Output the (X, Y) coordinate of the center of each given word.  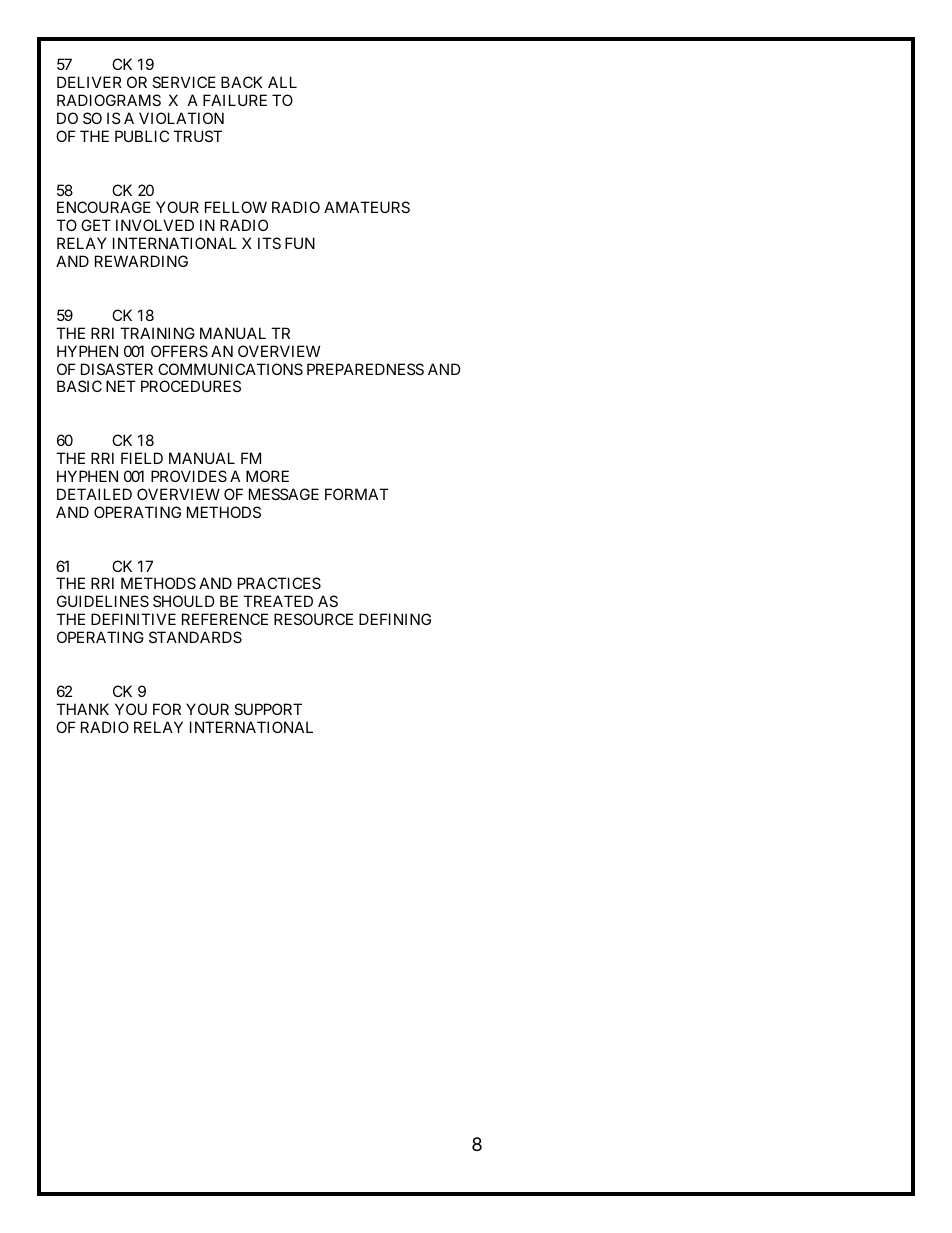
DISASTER (117, 369)
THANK (82, 709)
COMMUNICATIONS (230, 369)
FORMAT (357, 494)
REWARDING (141, 261)
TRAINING (157, 333)
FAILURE (235, 100)
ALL (282, 82)
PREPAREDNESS (365, 369)
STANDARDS (195, 637)
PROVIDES (189, 476)
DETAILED (94, 494)
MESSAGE (284, 494)
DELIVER (89, 82)
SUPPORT (268, 709)
